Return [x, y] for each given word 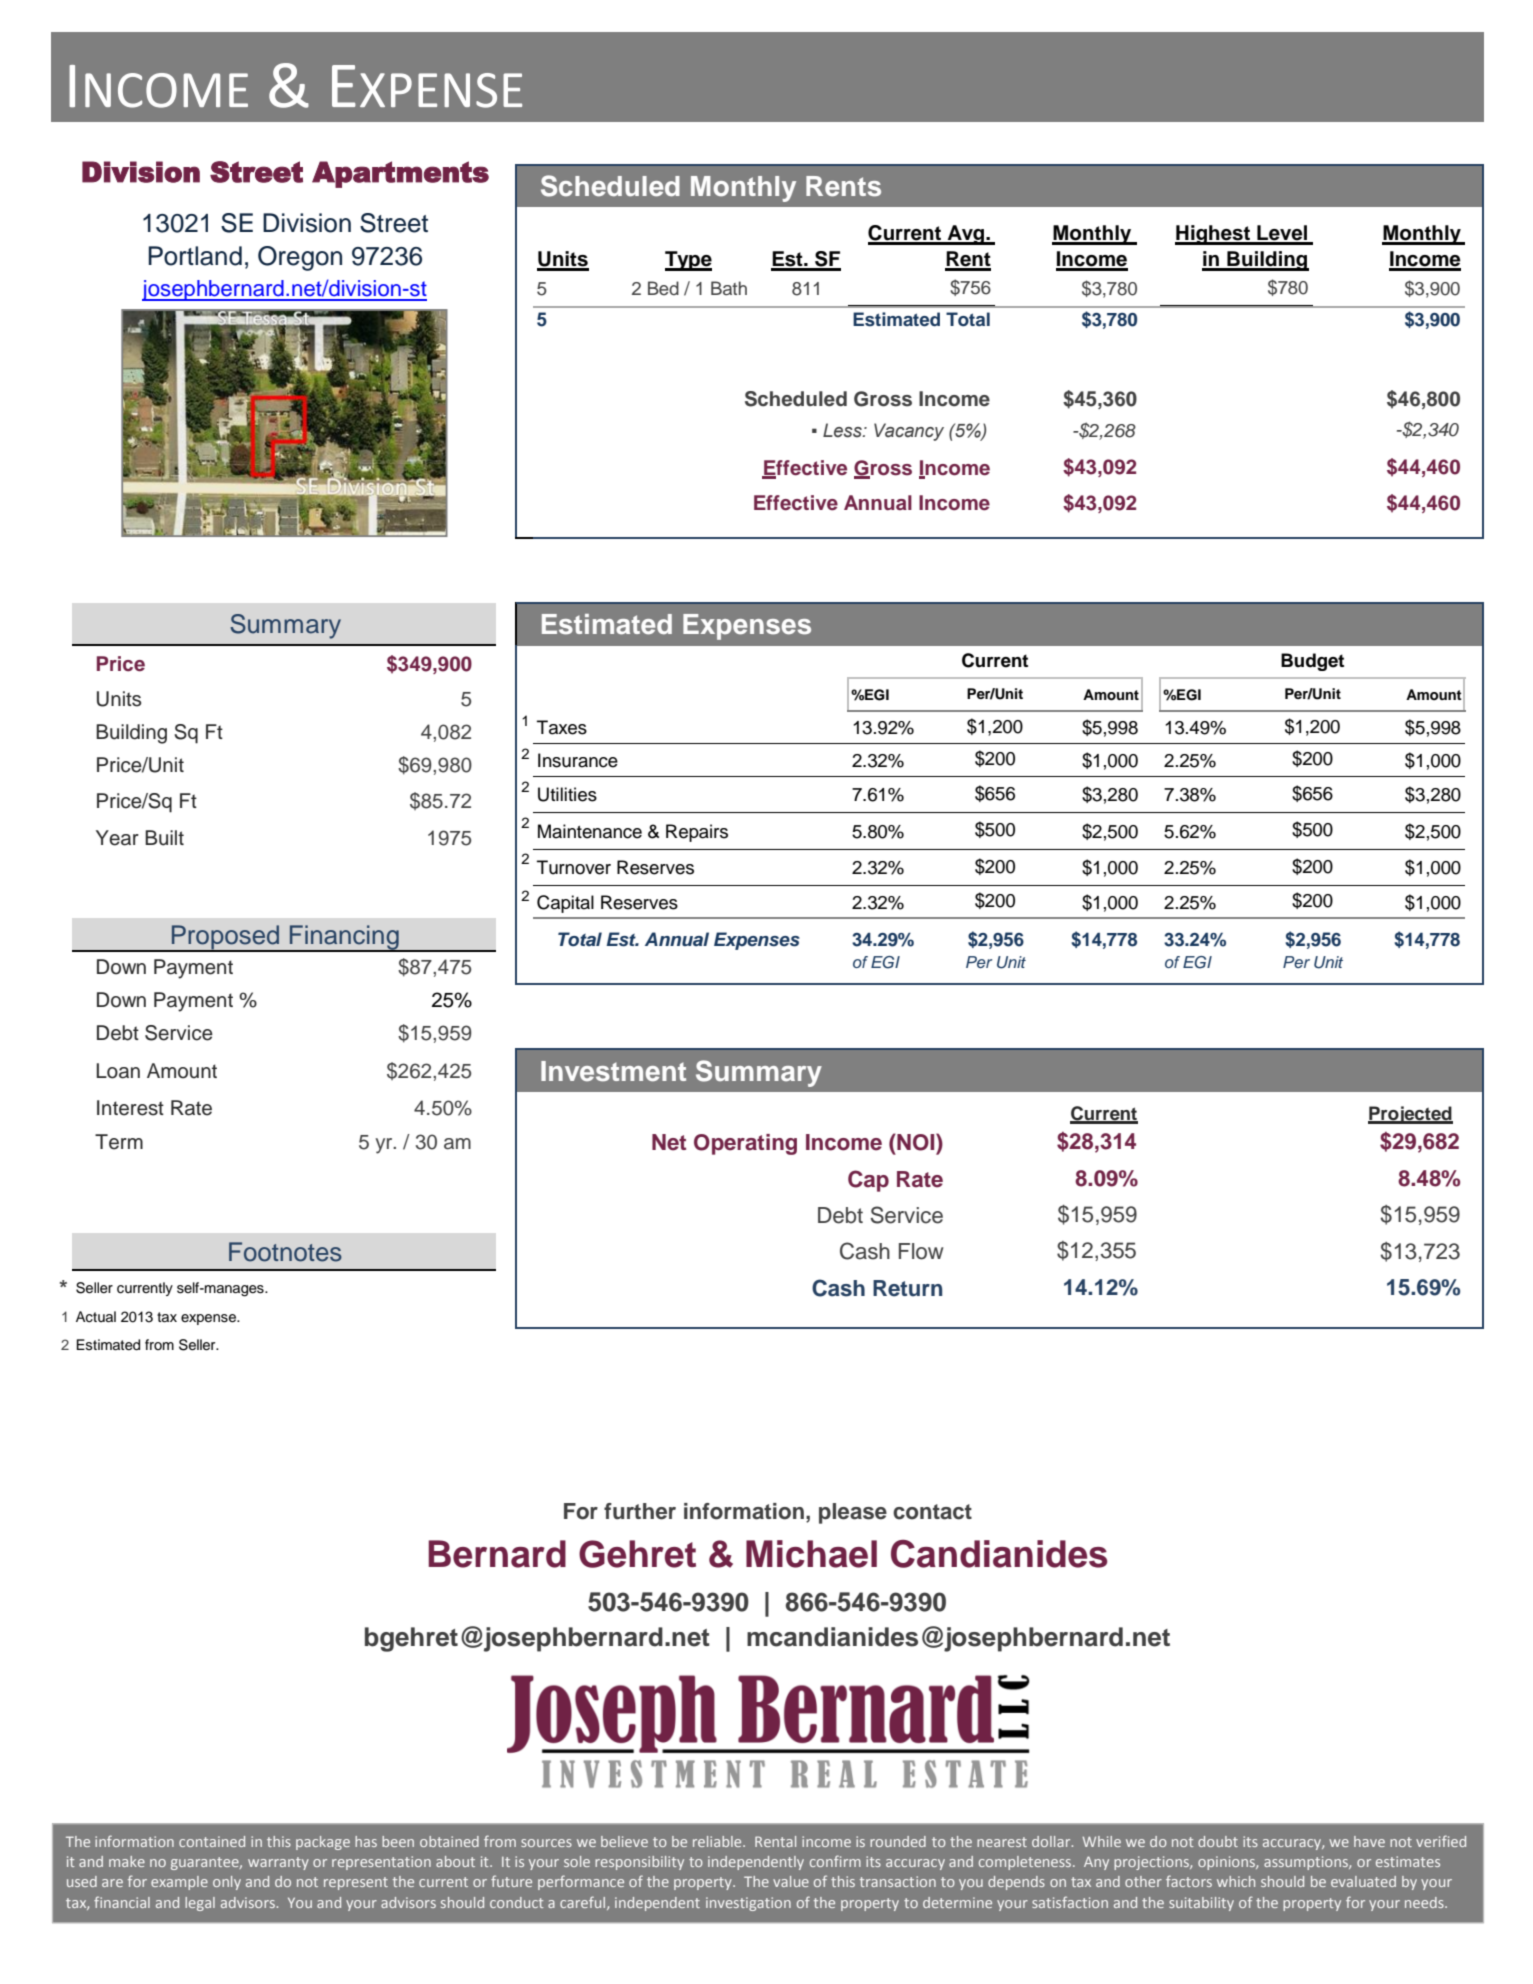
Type [688, 261]
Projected [1410, 1115]
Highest [1214, 235]
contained [212, 1841]
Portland [195, 256]
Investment [613, 1071]
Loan [118, 1071]
